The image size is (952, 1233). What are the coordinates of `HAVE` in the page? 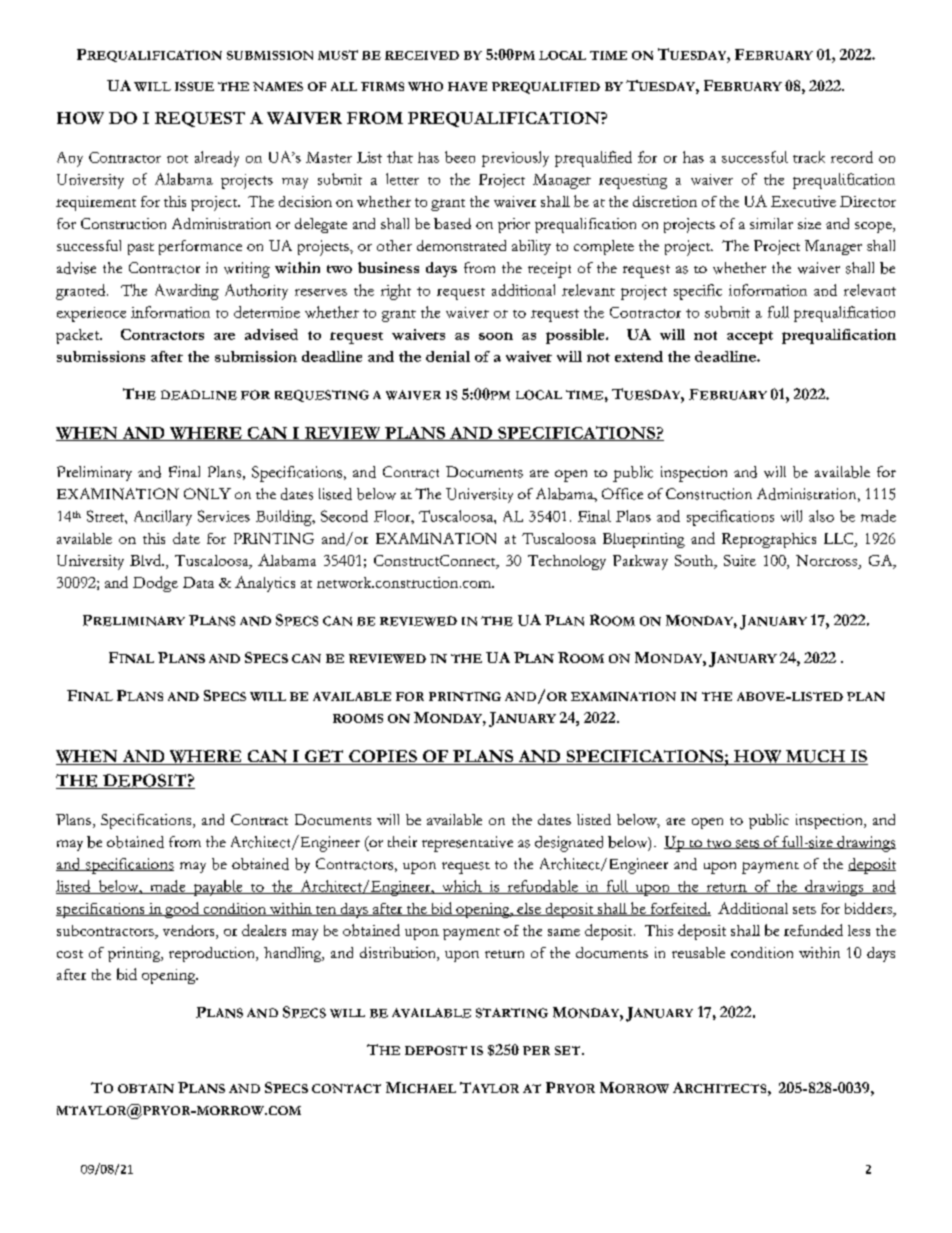 It's located at (467, 86).
